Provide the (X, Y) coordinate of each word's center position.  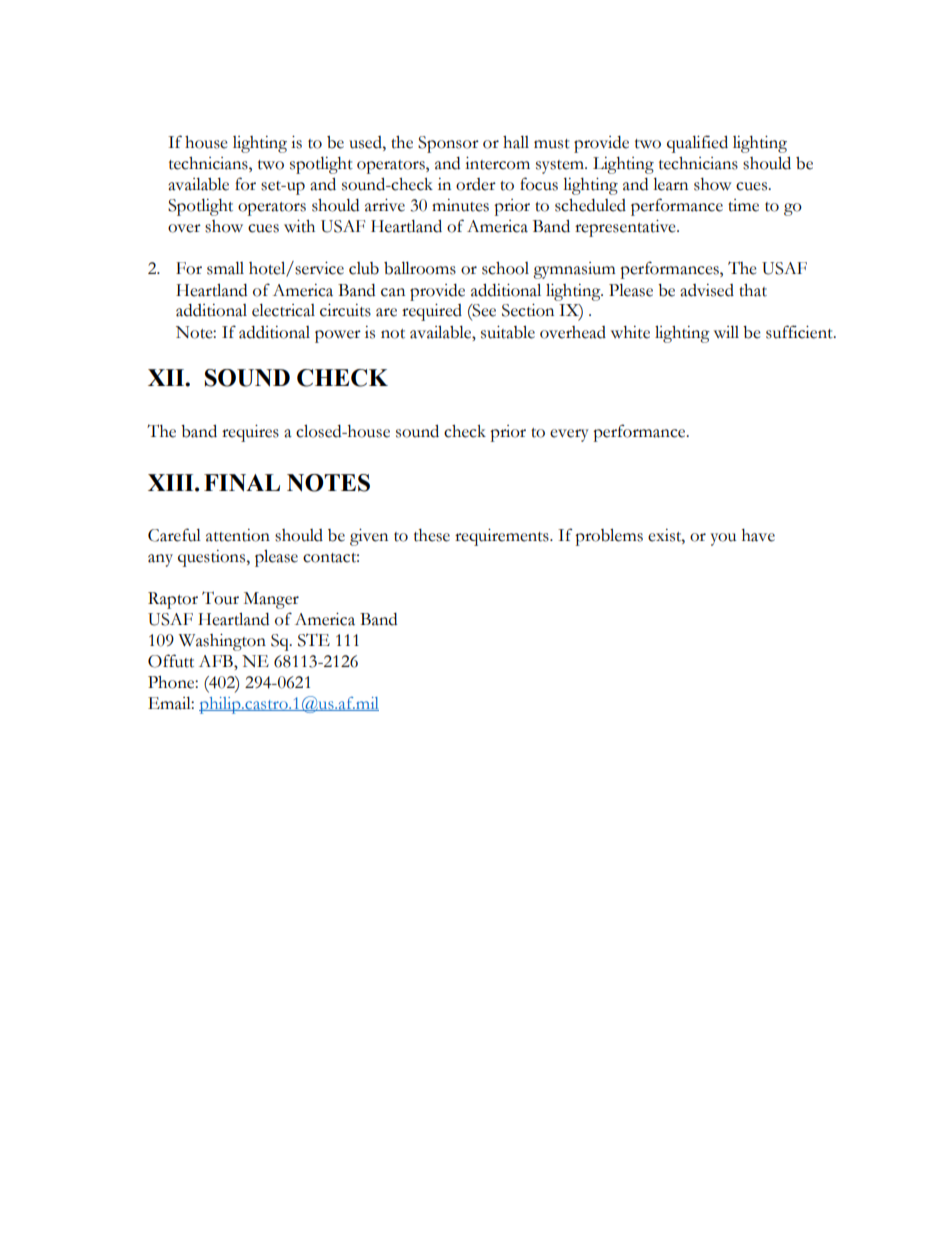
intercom (497, 163)
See (483, 310)
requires (250, 433)
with (299, 226)
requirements (503, 537)
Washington (222, 642)
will (726, 332)
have (758, 535)
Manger (271, 600)
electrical (283, 310)
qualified (697, 144)
